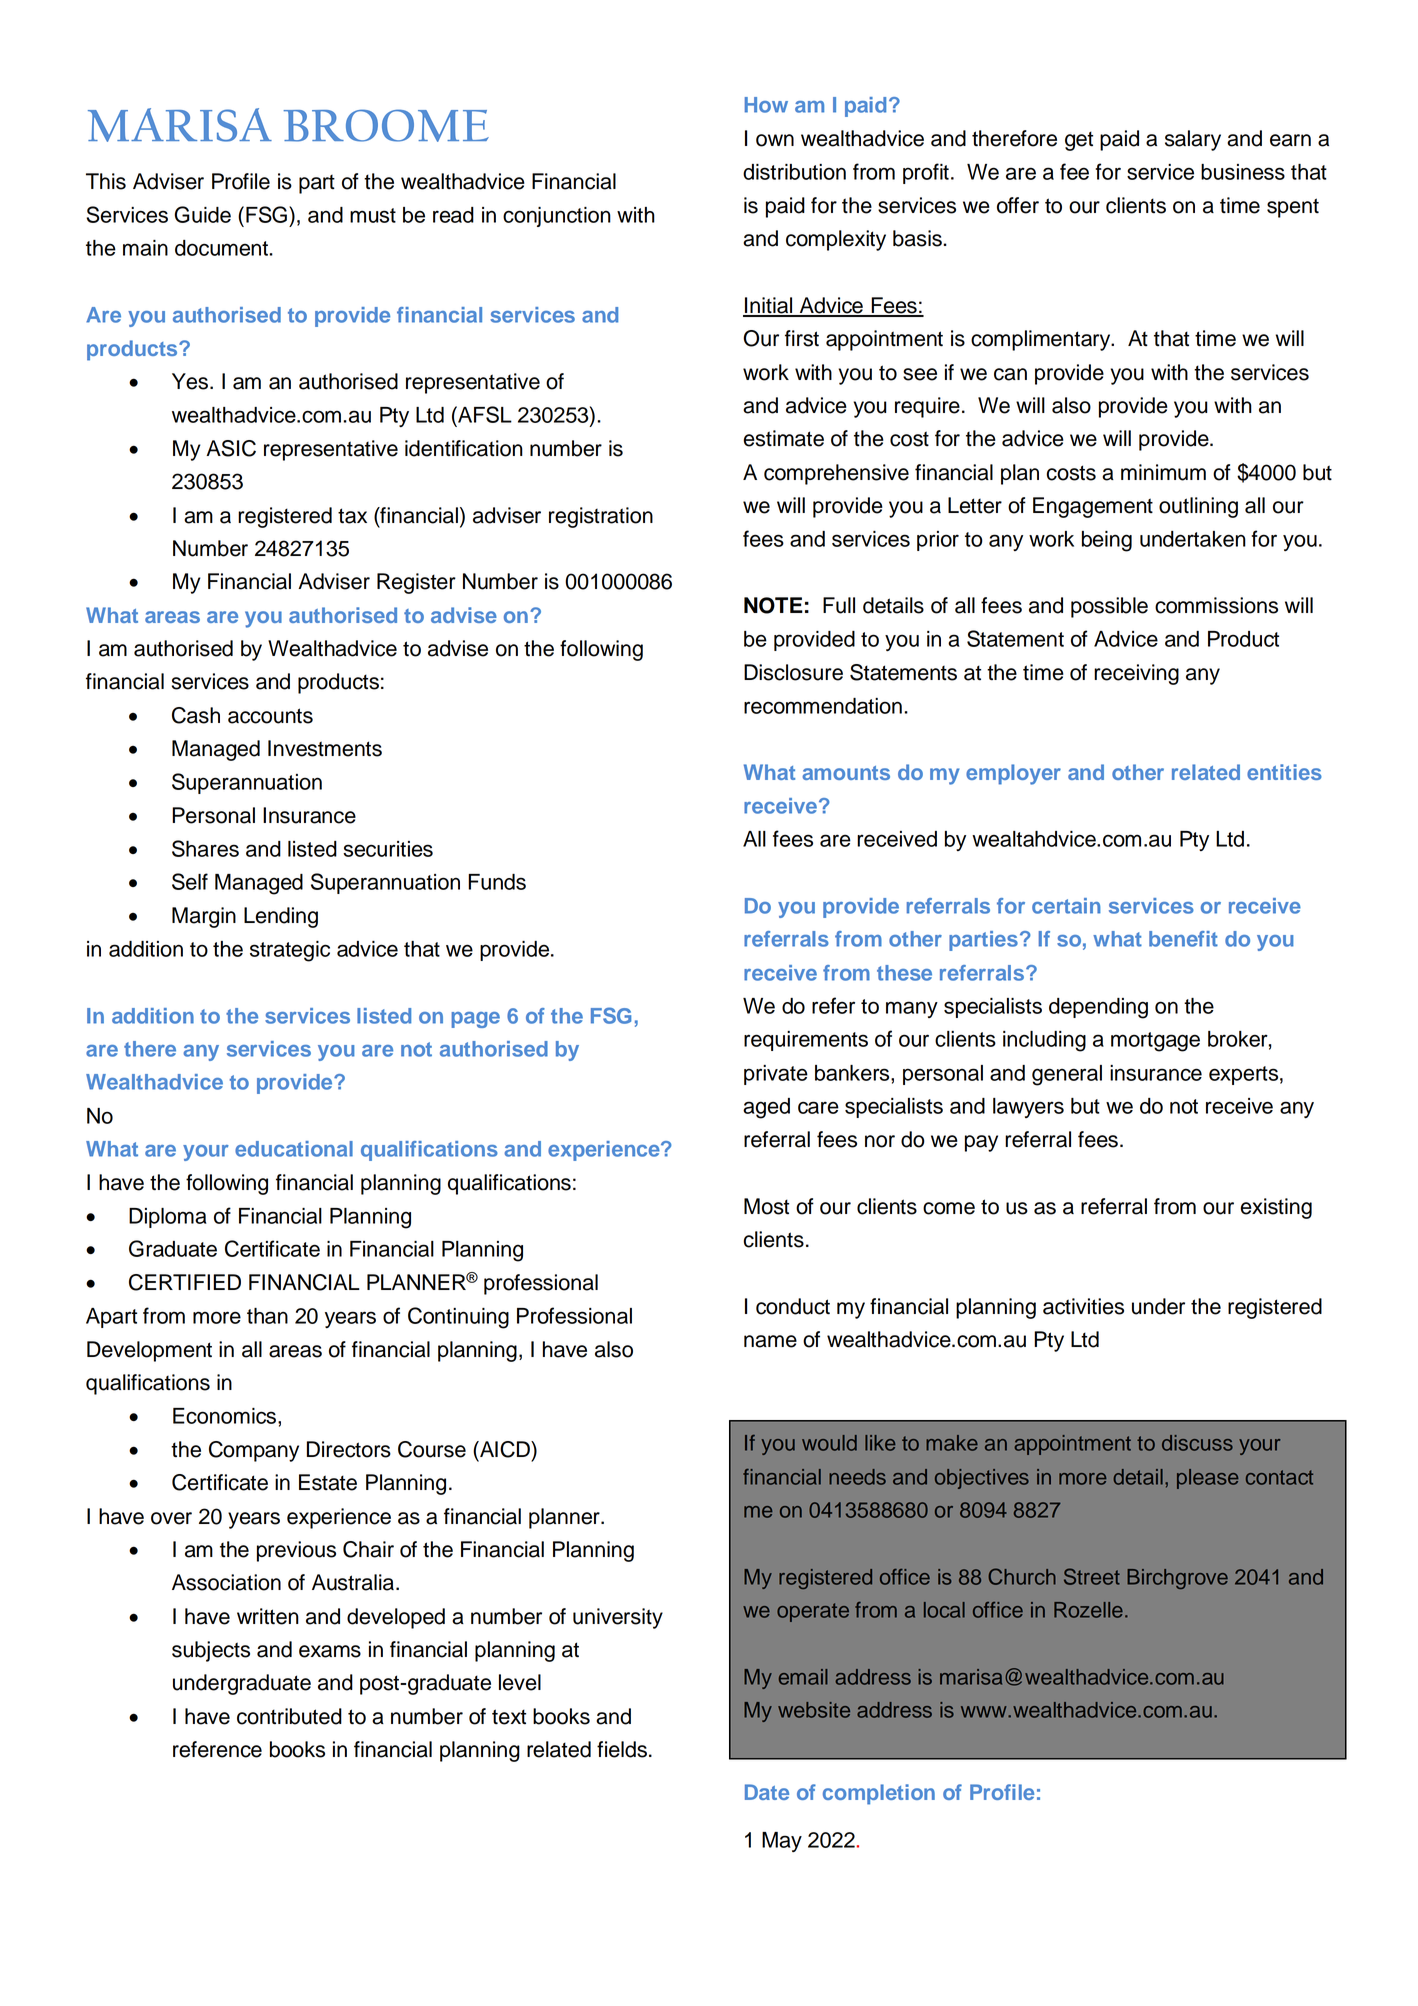  Describe the element at coordinates (1193, 140) in the screenshot. I see `salary` at that location.
